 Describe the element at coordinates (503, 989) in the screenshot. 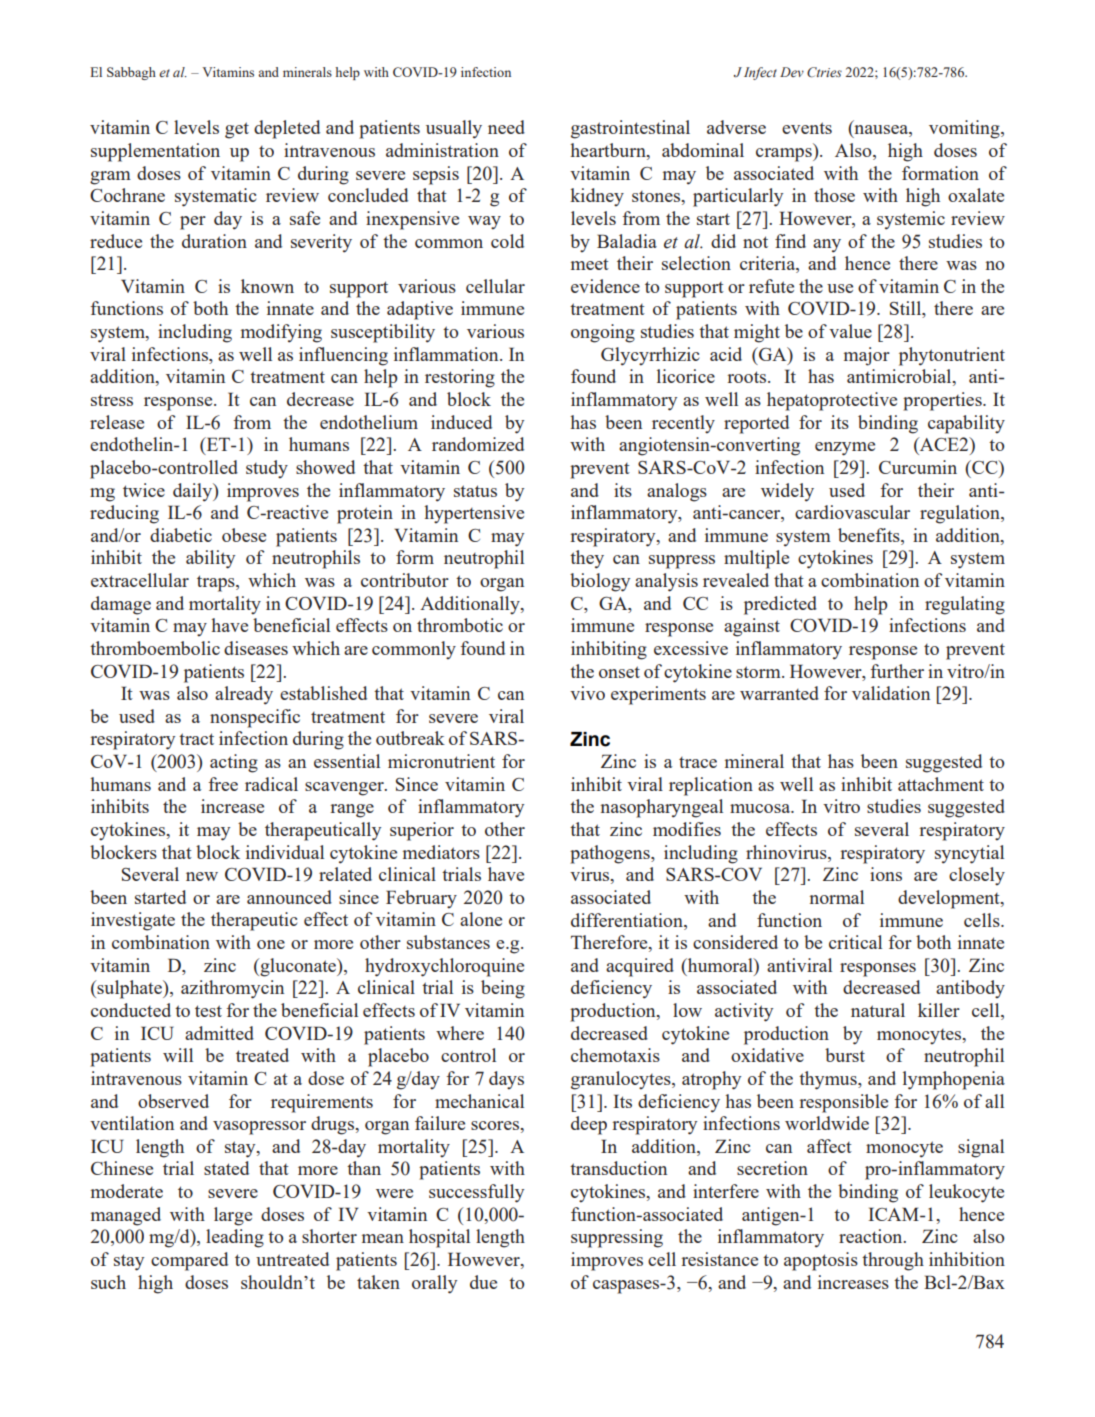

I see `being` at that location.
